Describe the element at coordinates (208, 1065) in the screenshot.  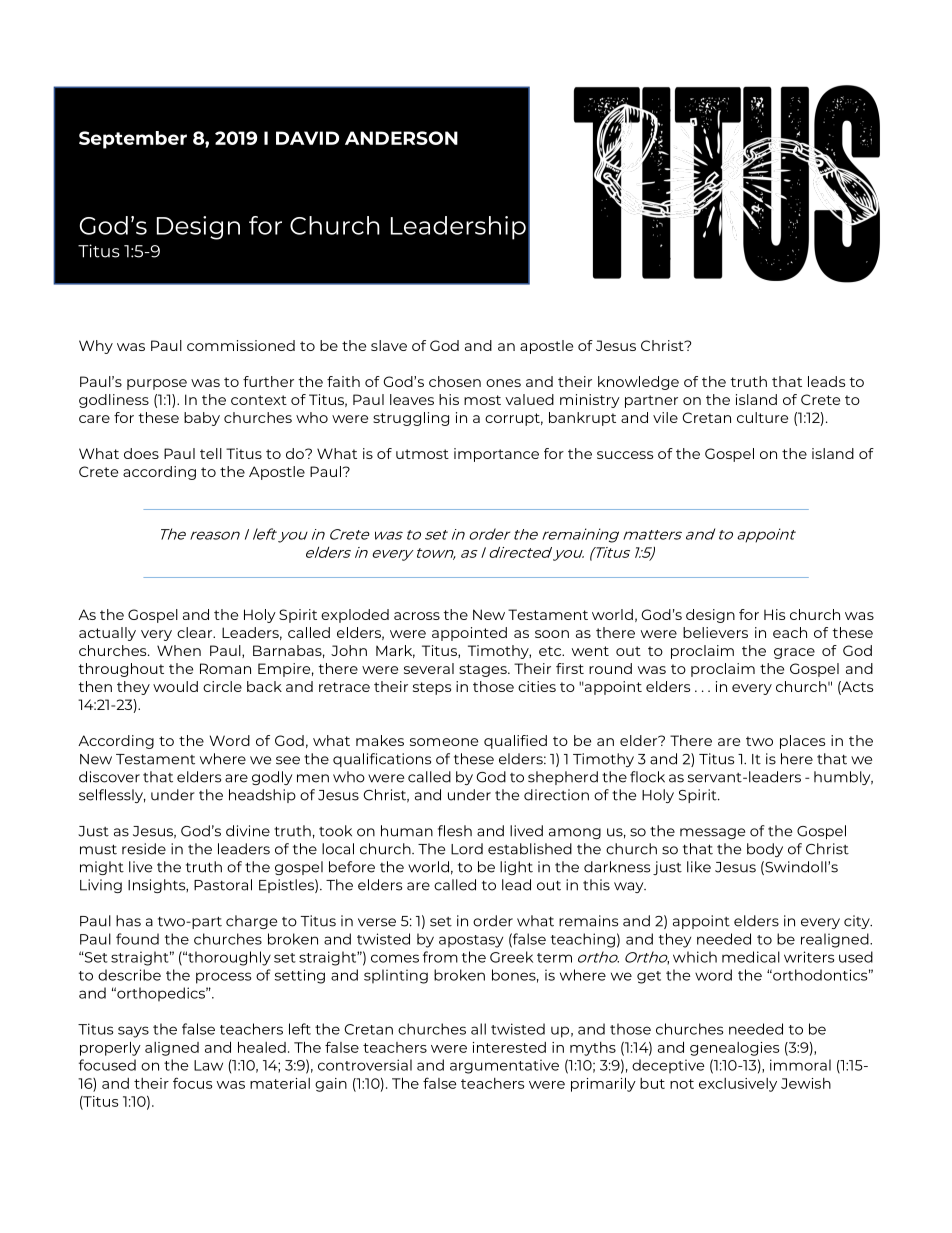
I see `Law` at that location.
